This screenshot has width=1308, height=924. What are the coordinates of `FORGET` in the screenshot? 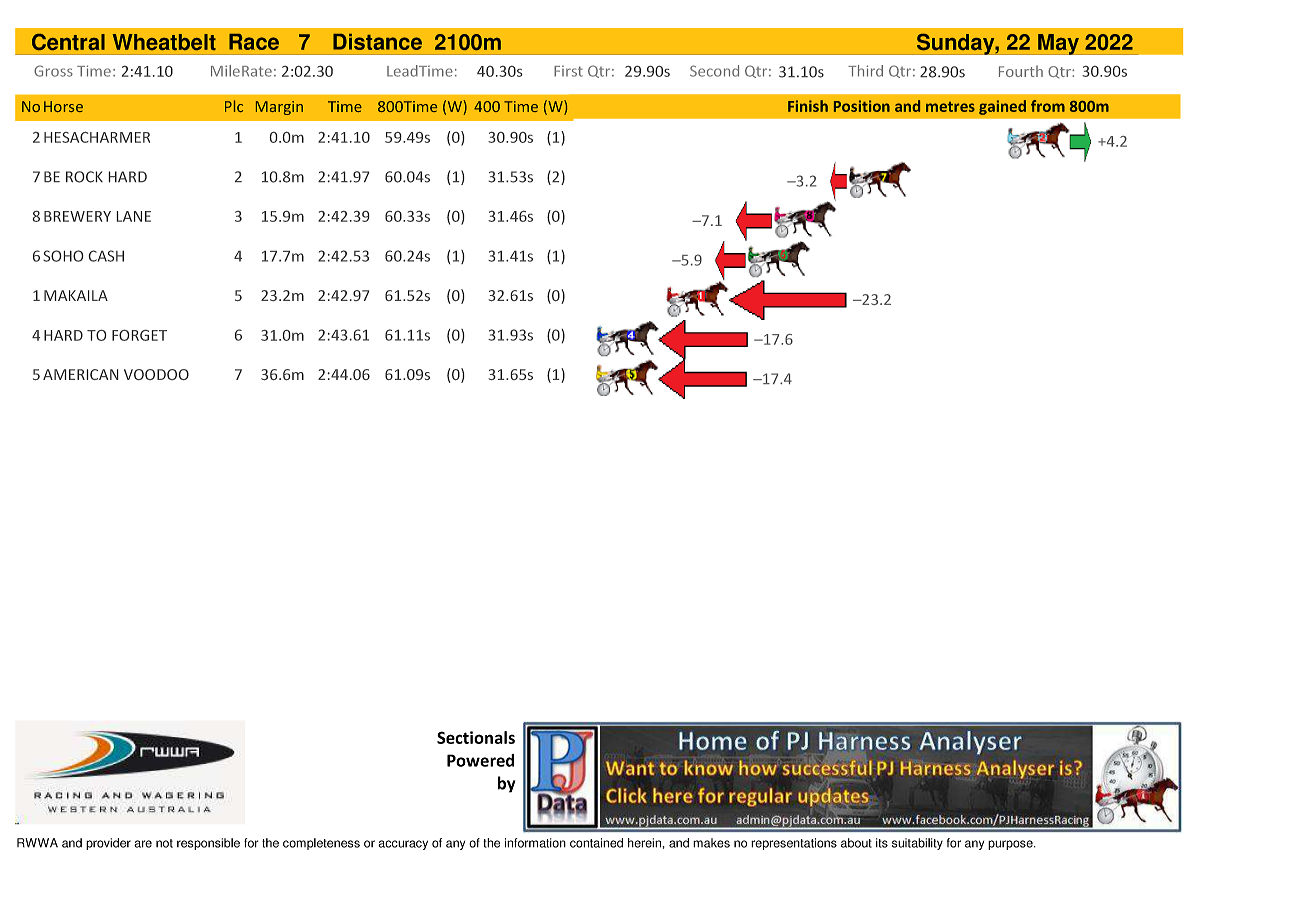 It's located at (139, 335).
